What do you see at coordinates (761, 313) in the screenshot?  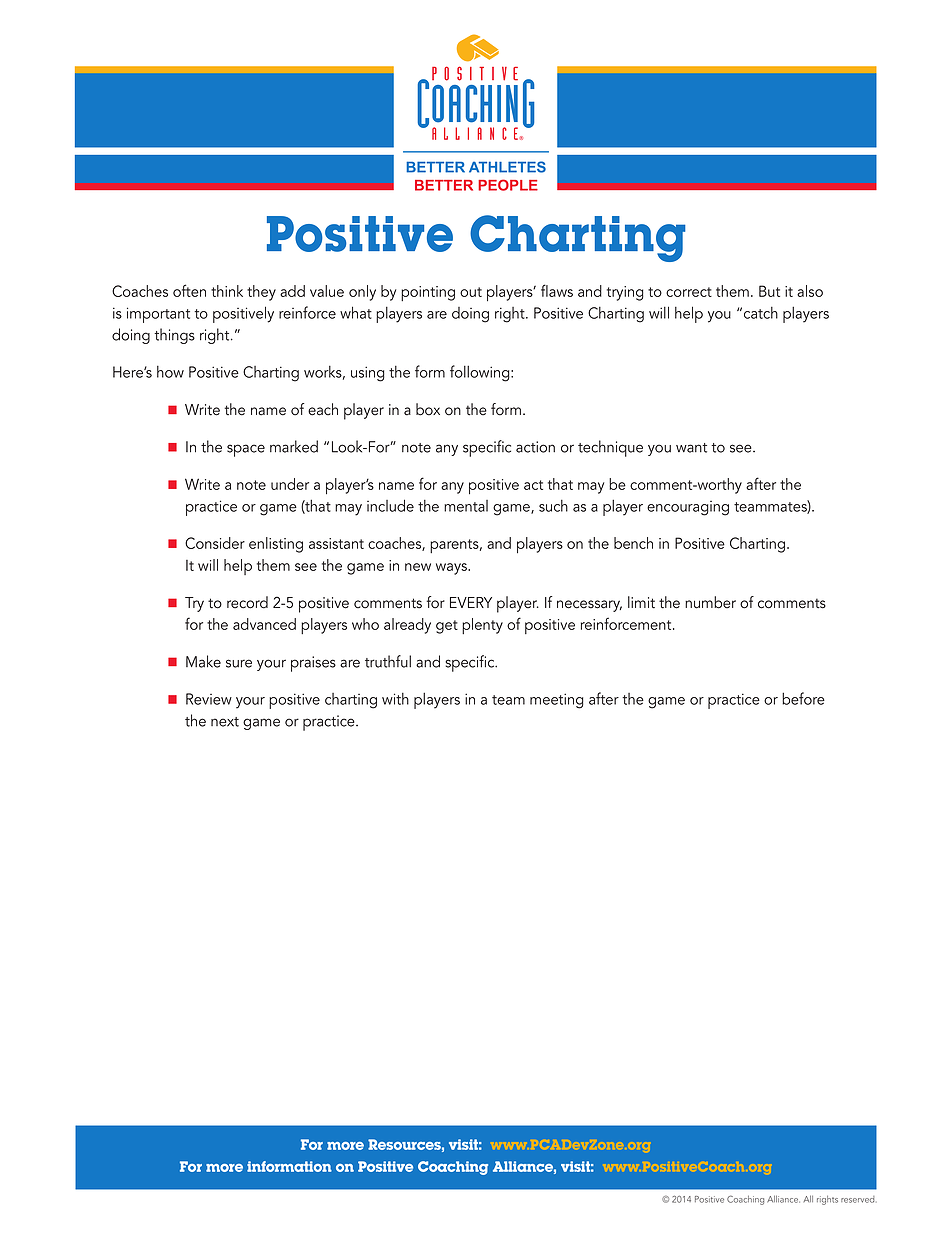 I see `catch` at bounding box center [761, 313].
